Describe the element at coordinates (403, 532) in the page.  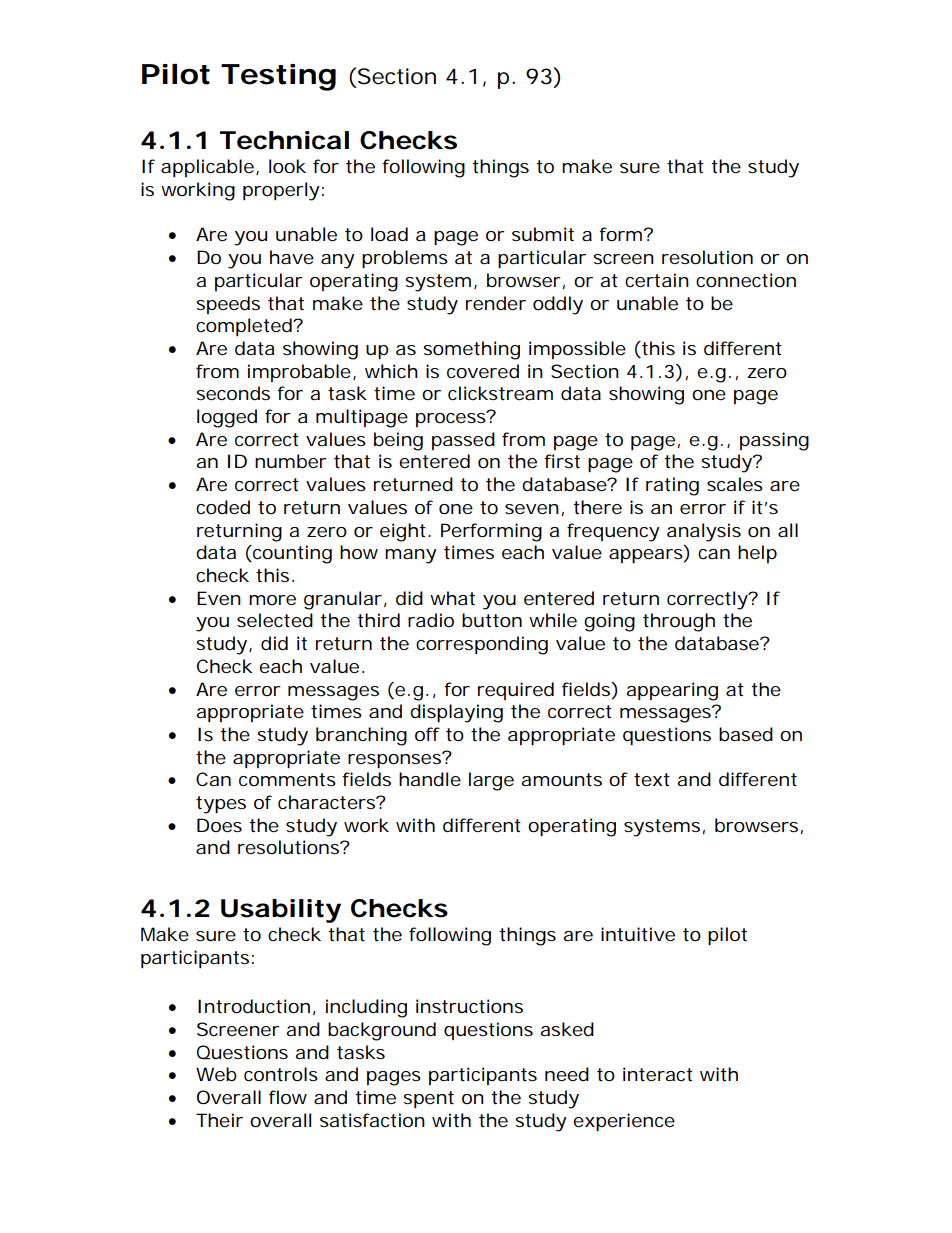
I see `eight` at that location.
